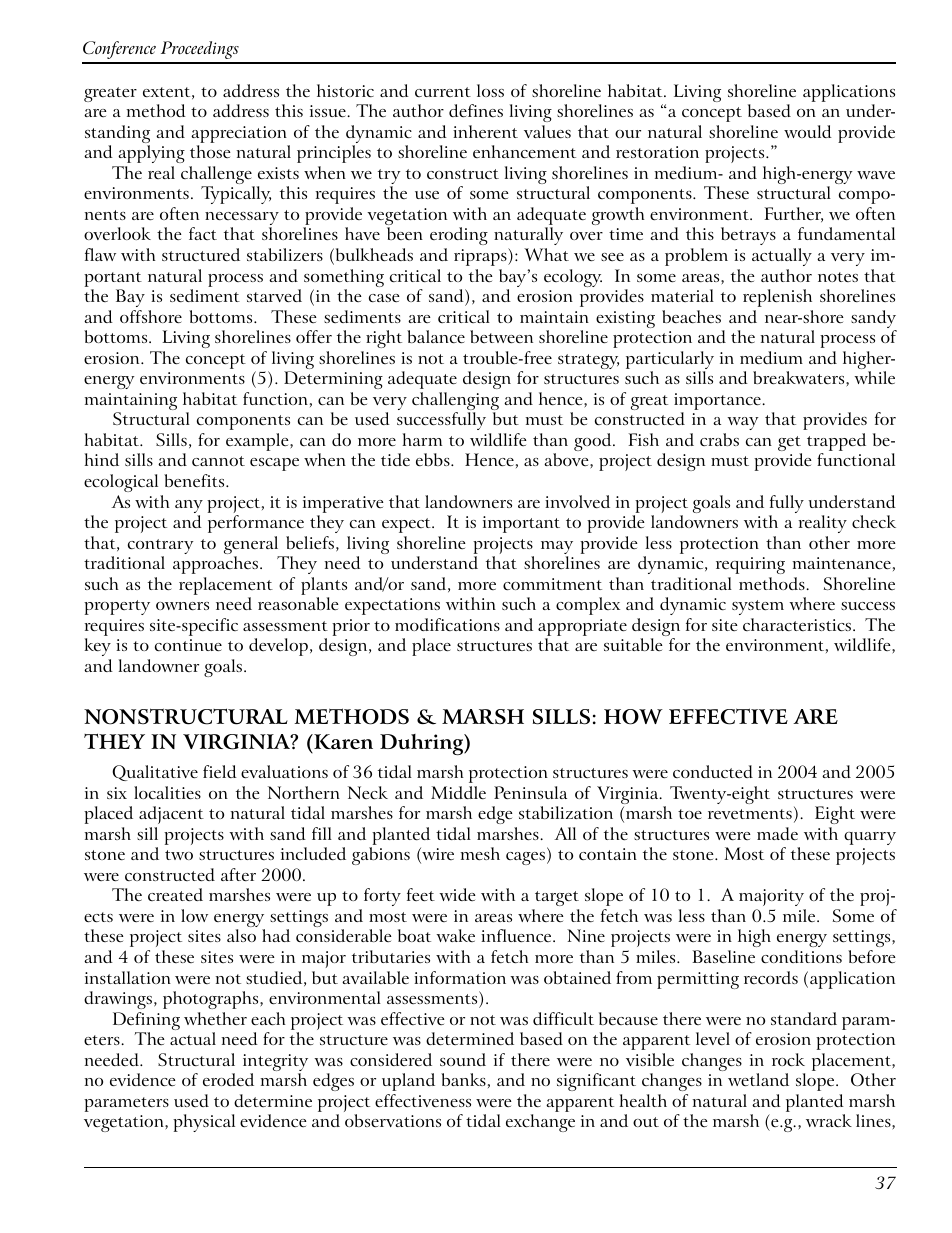 The width and height of the screenshot is (952, 1233). I want to click on mesh, so click(480, 853).
